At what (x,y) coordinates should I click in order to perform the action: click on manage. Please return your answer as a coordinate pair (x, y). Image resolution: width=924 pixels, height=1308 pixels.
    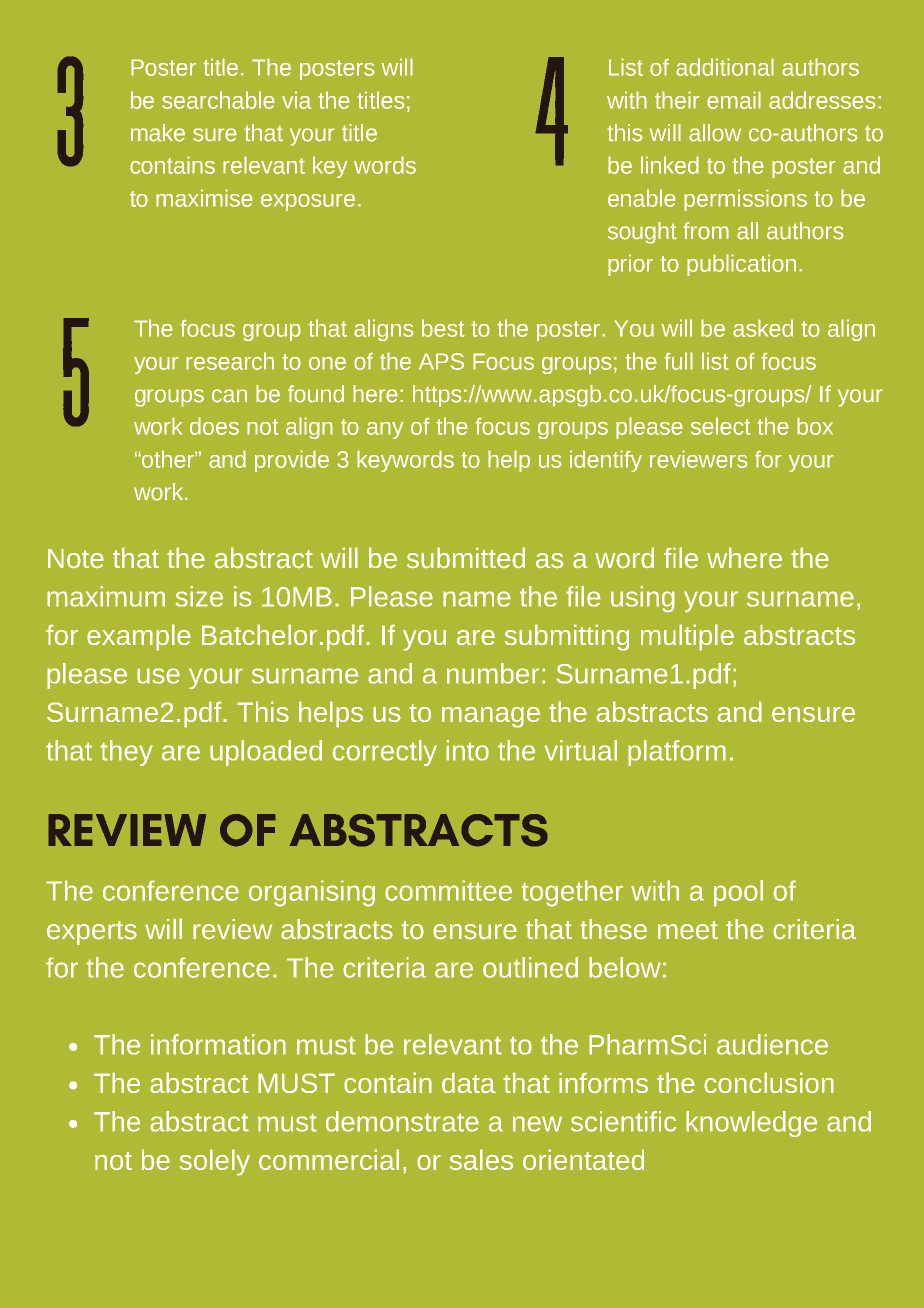
    Looking at the image, I should click on (491, 717).
